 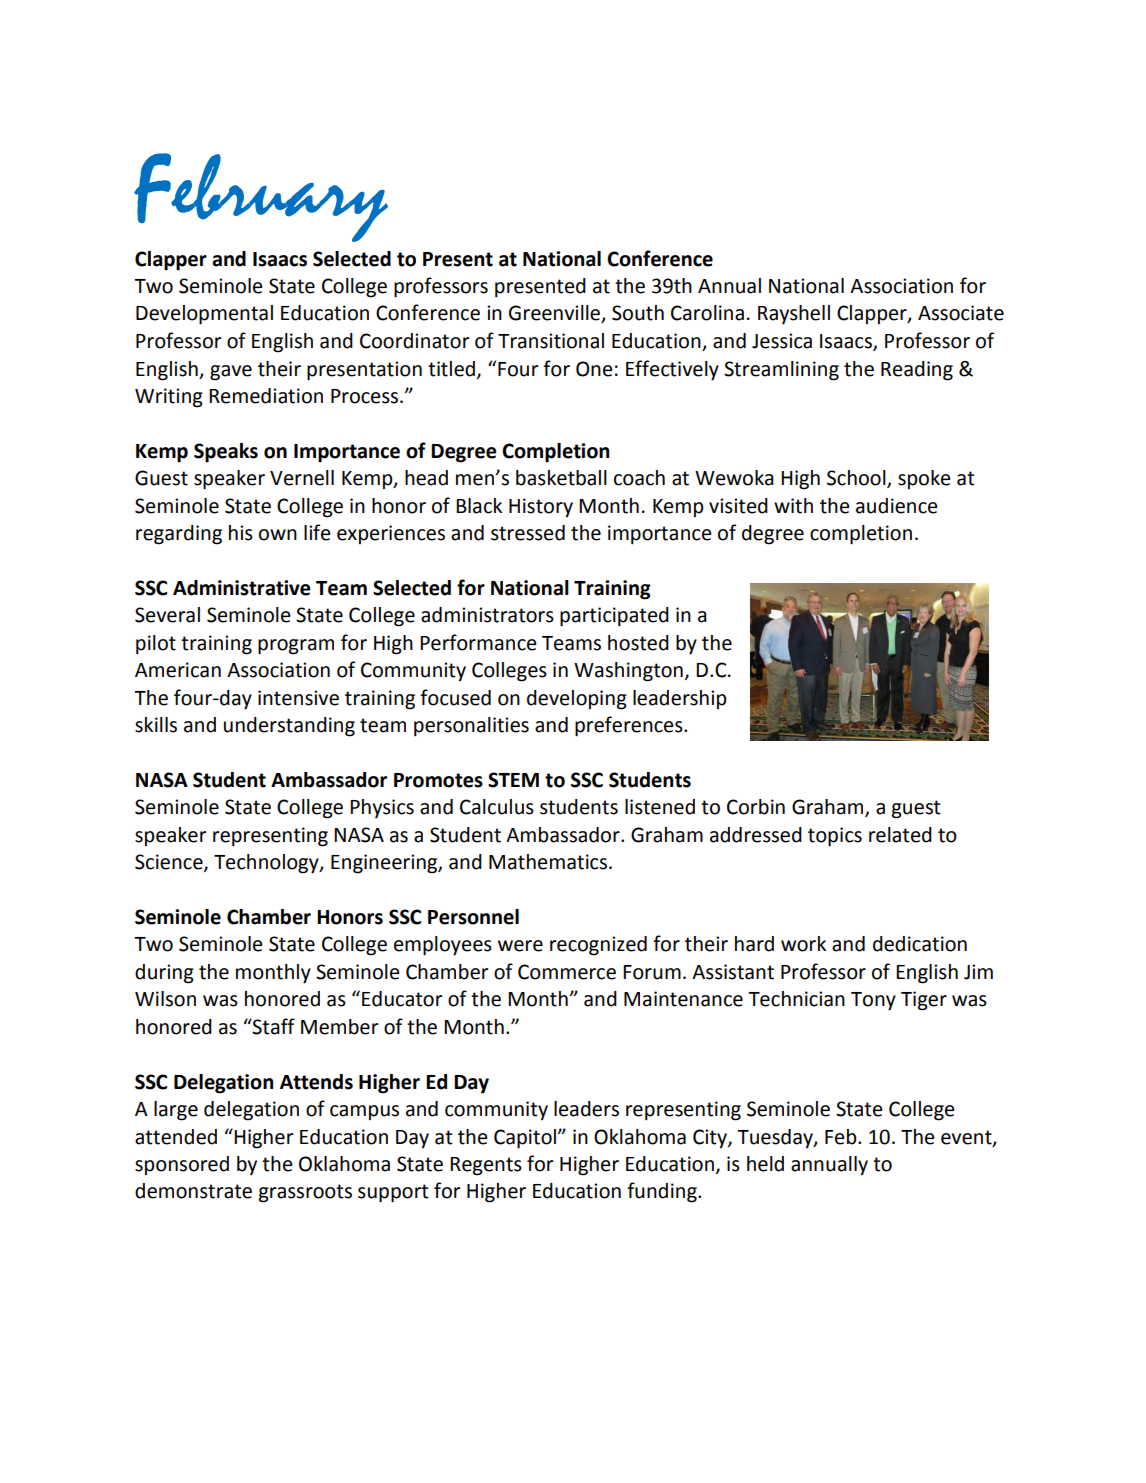 I want to click on Technology, so click(x=267, y=864).
